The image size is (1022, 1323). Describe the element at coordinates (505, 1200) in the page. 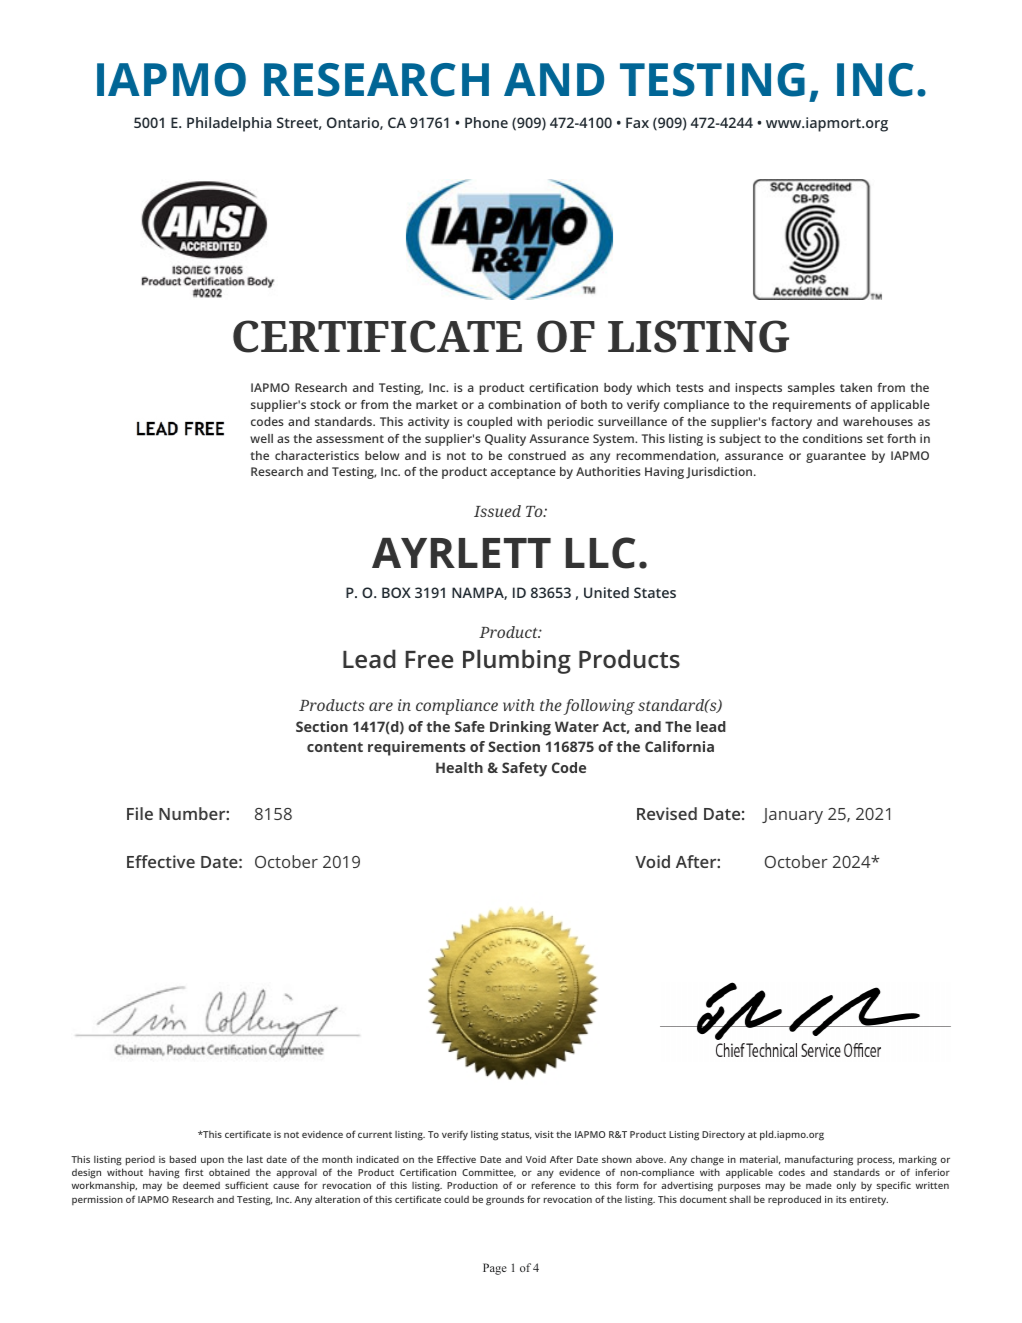

I see `grounds` at that location.
